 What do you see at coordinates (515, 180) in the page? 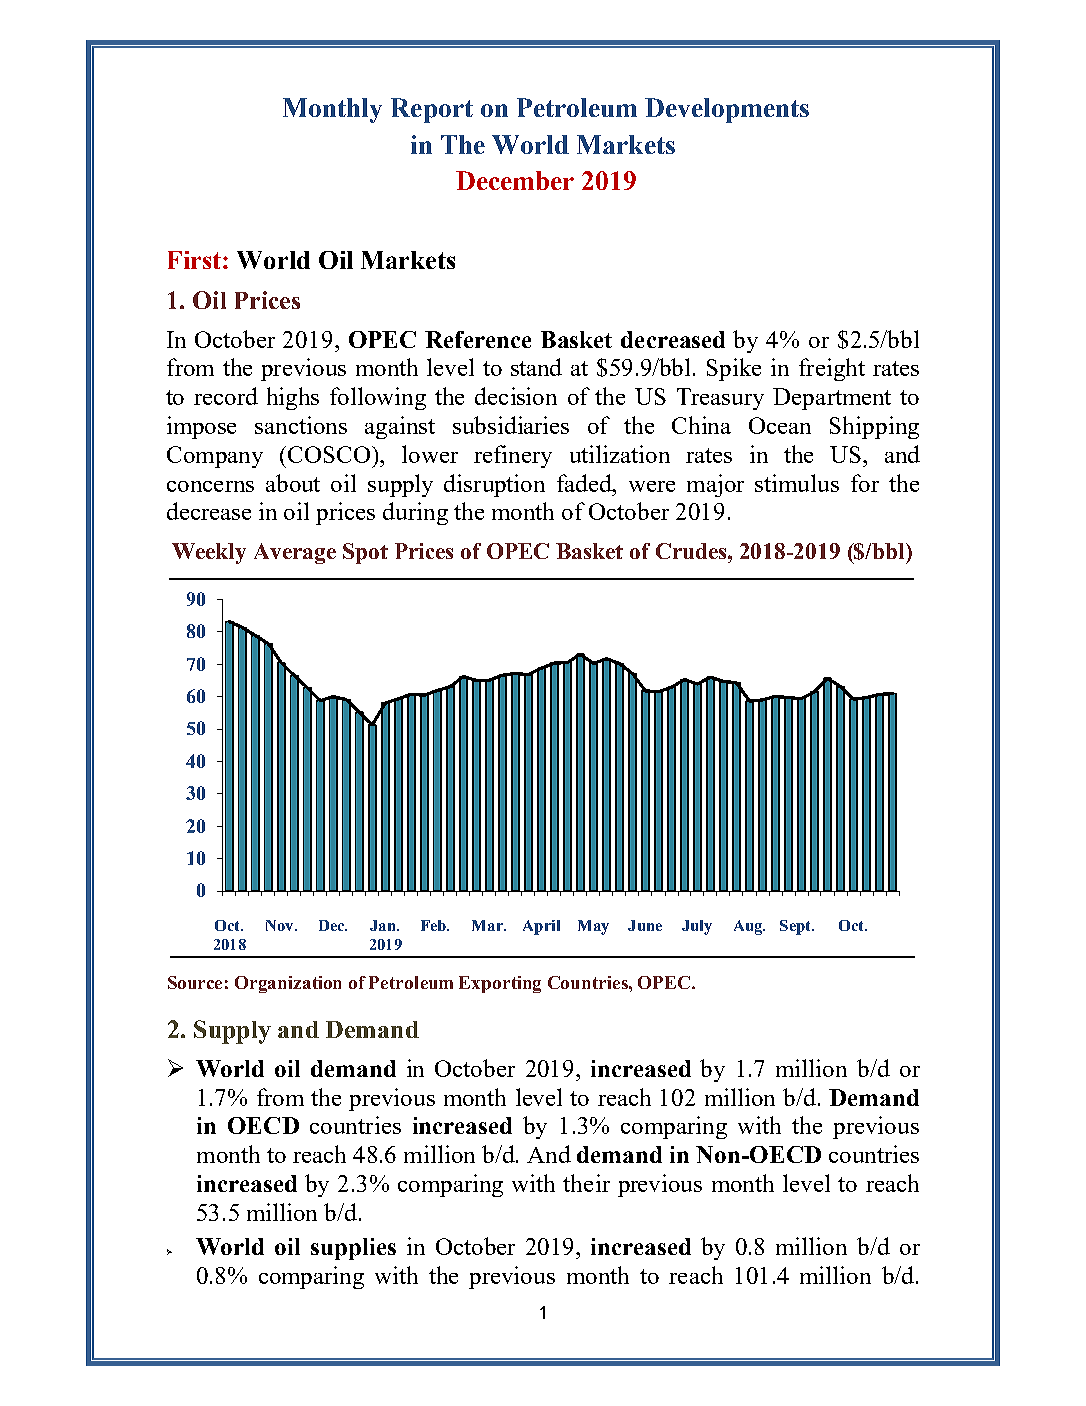
I see `December` at bounding box center [515, 180].
